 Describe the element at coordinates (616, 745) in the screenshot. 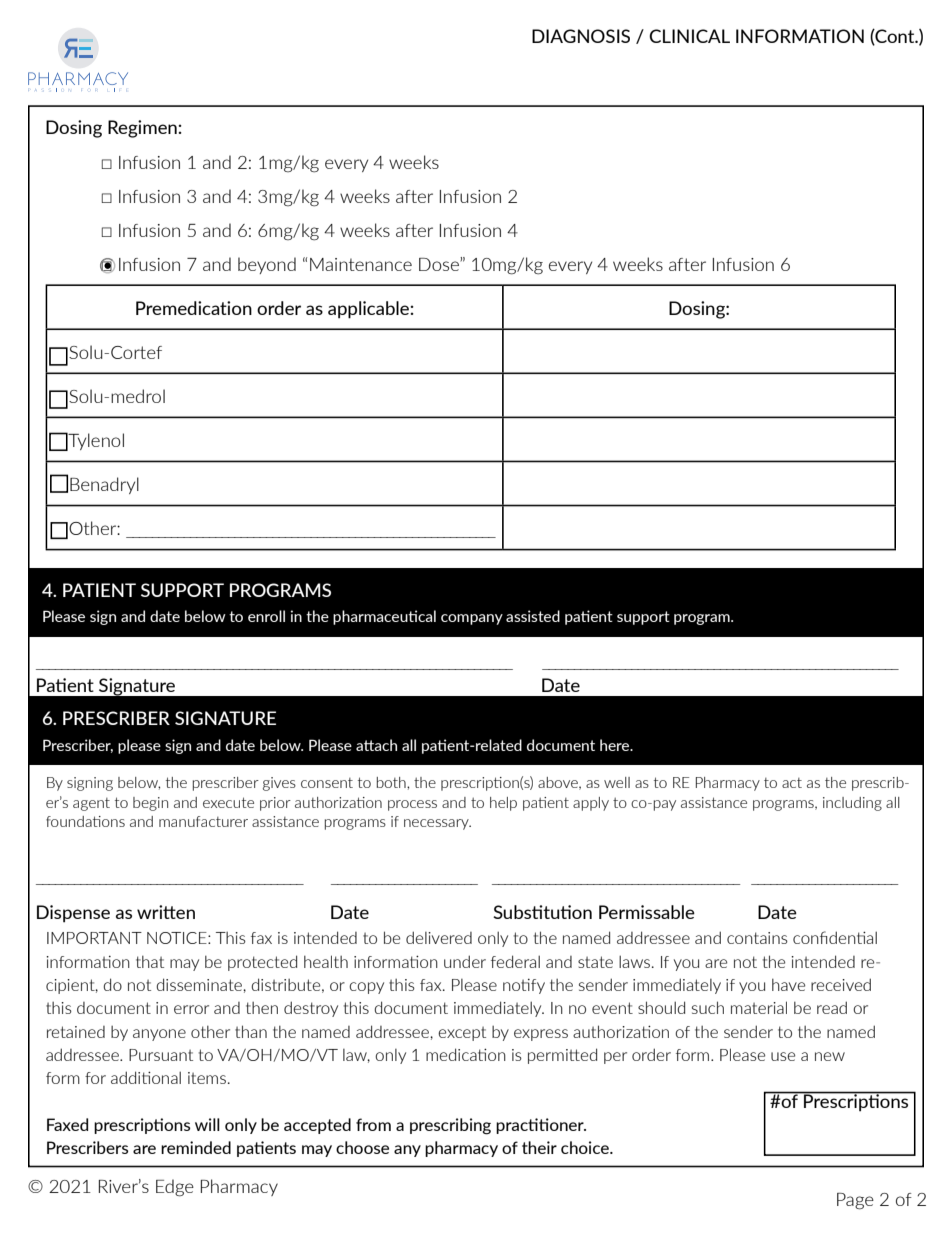

I see `here` at that location.
